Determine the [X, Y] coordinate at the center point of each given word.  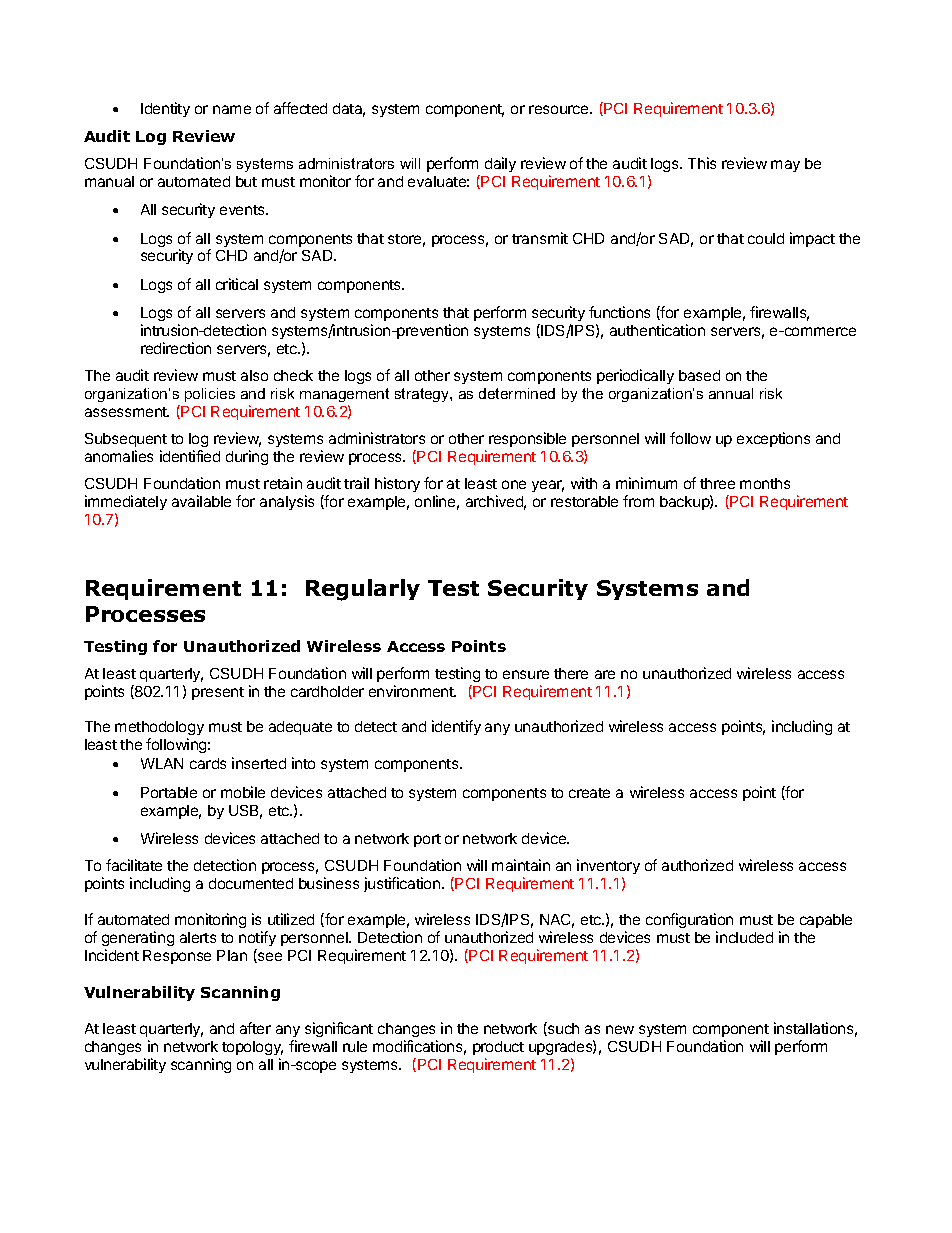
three [717, 483]
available [201, 501]
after [255, 1028]
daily [500, 164]
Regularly [363, 590]
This [702, 163]
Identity [165, 109]
